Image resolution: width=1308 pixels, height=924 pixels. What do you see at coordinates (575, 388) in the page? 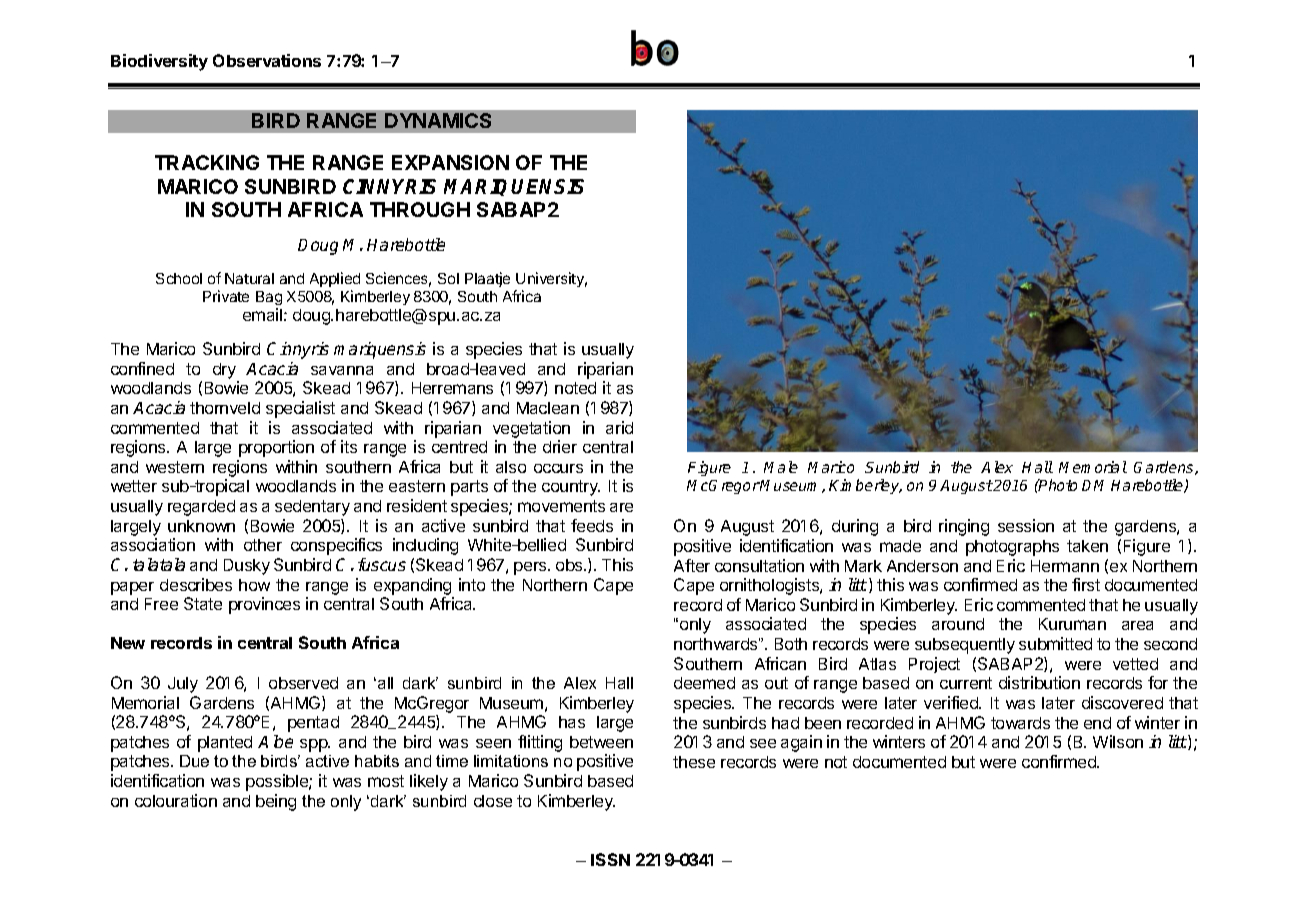
I see `noted` at bounding box center [575, 388].
